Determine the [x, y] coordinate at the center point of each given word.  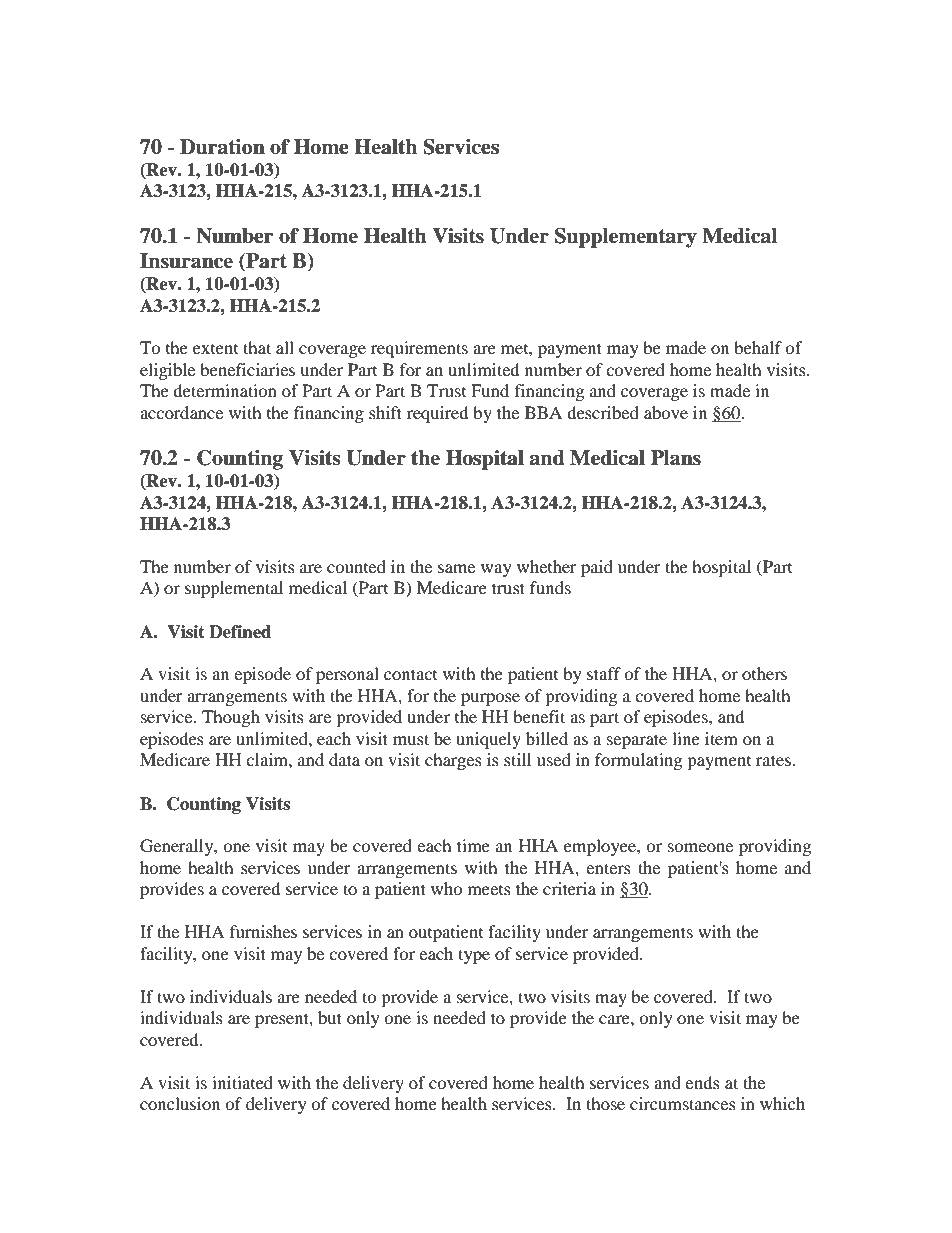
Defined [240, 632]
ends [702, 1082]
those [605, 1103]
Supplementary [626, 238]
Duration [222, 147]
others [764, 673]
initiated [242, 1082]
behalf [758, 347]
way [496, 570]
